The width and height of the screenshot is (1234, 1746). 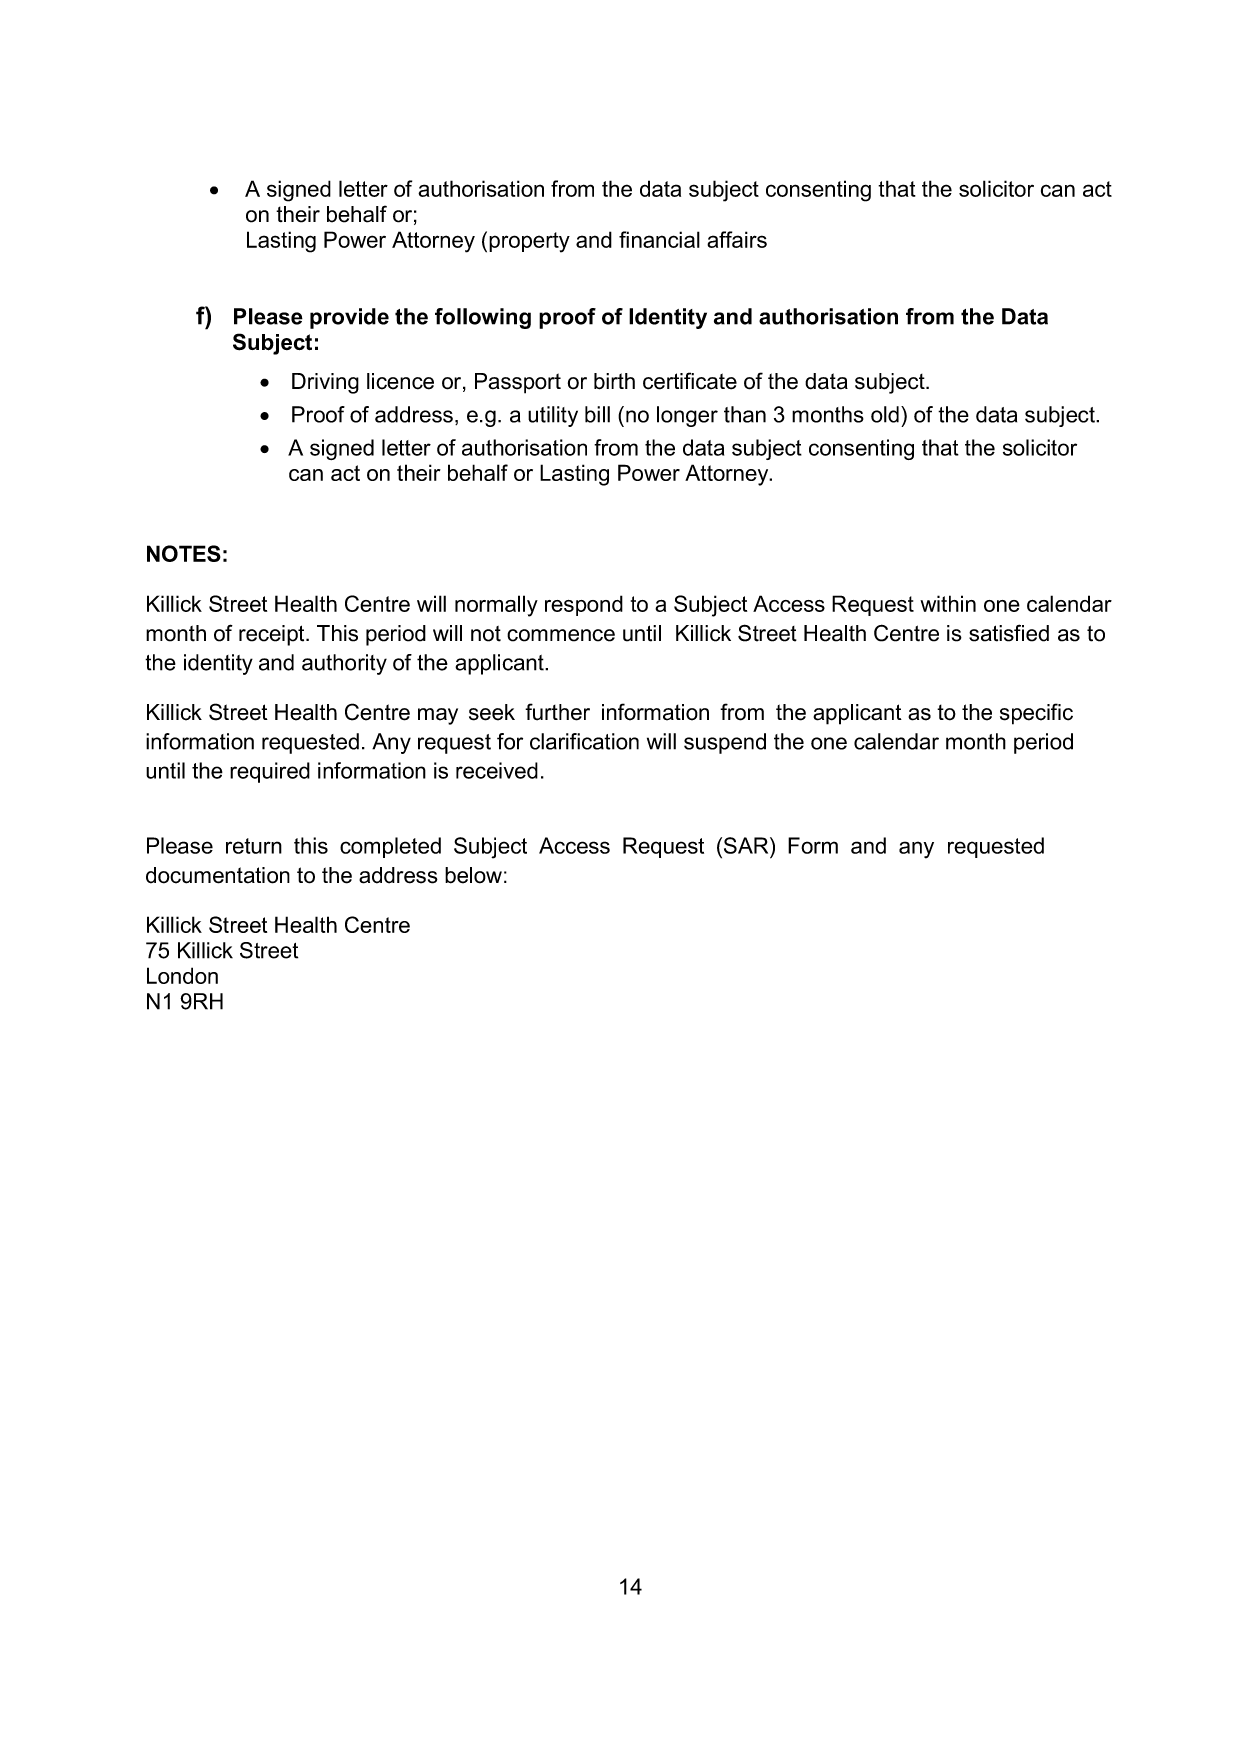 I want to click on respond, so click(x=584, y=605).
